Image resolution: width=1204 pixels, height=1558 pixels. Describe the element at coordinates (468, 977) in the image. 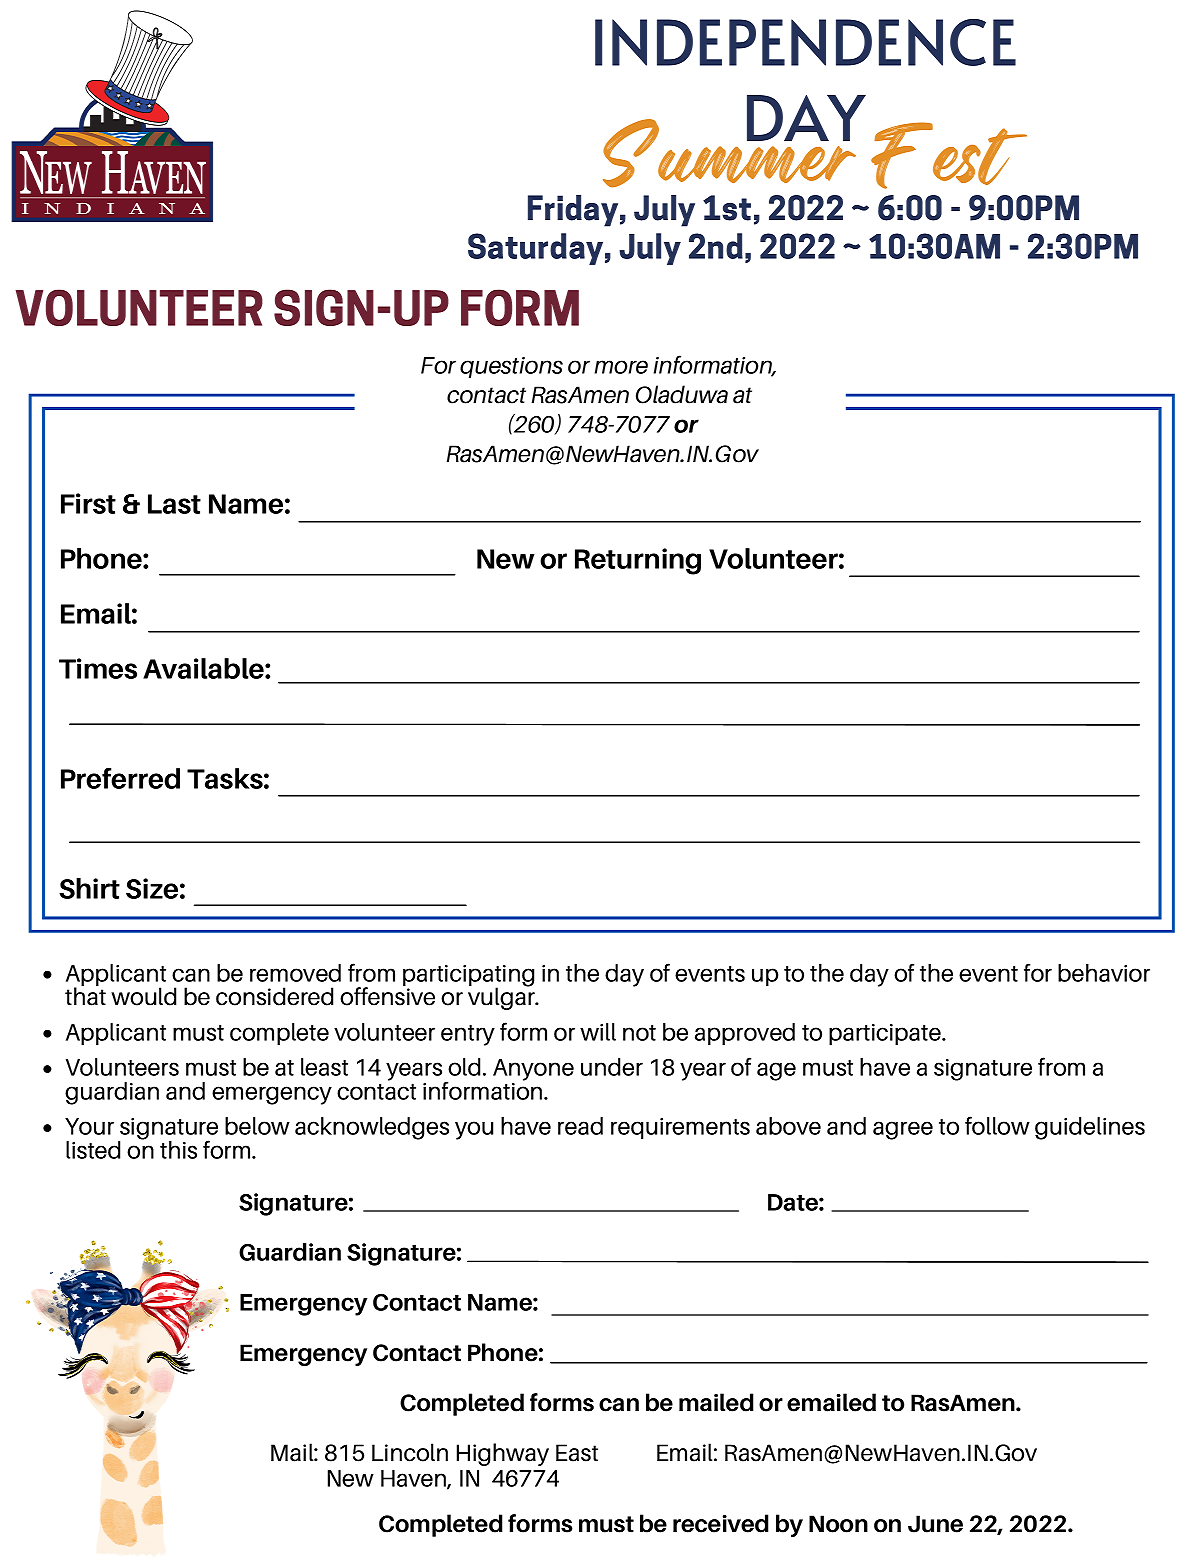

I see `participating` at that location.
